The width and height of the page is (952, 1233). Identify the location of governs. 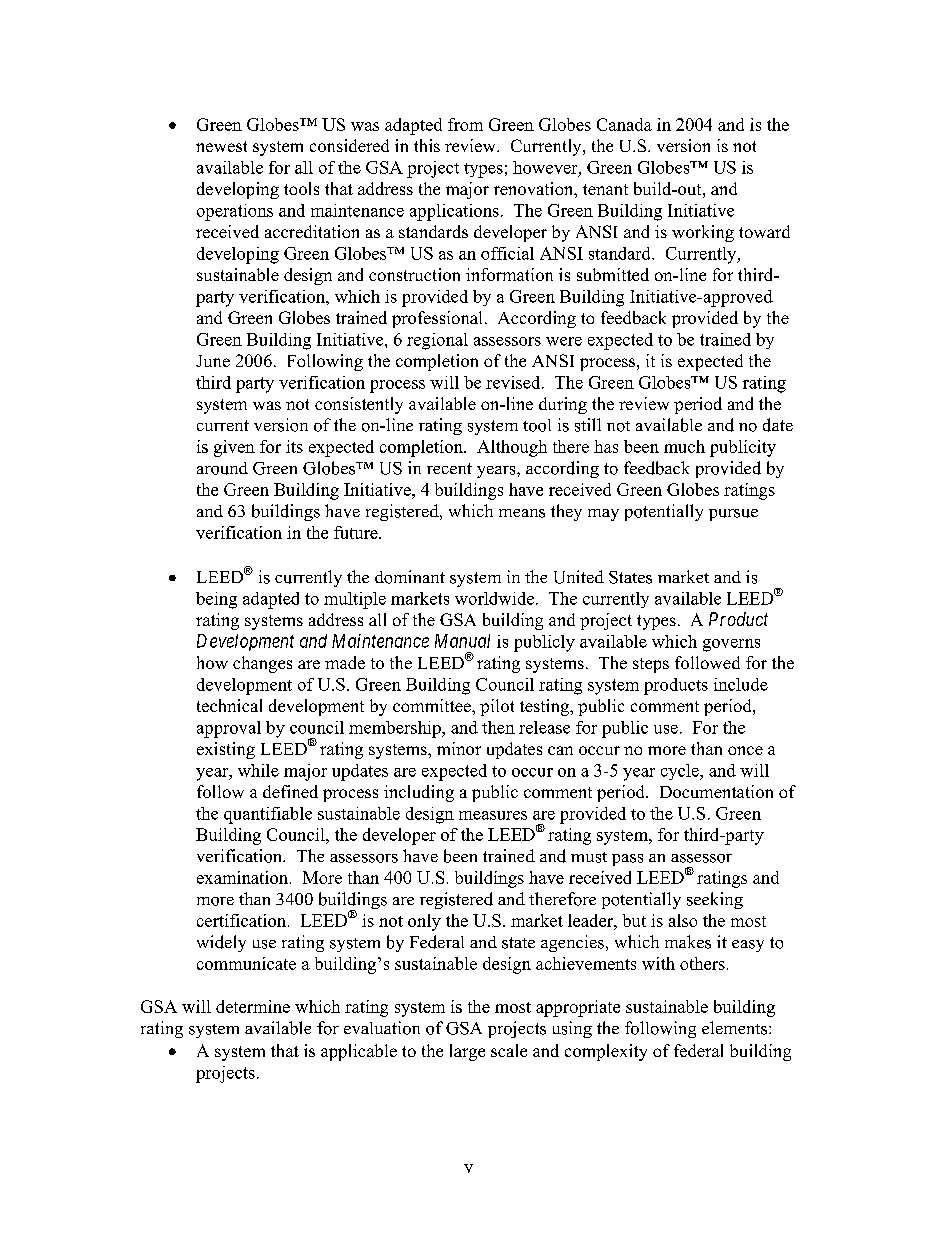
(731, 645).
